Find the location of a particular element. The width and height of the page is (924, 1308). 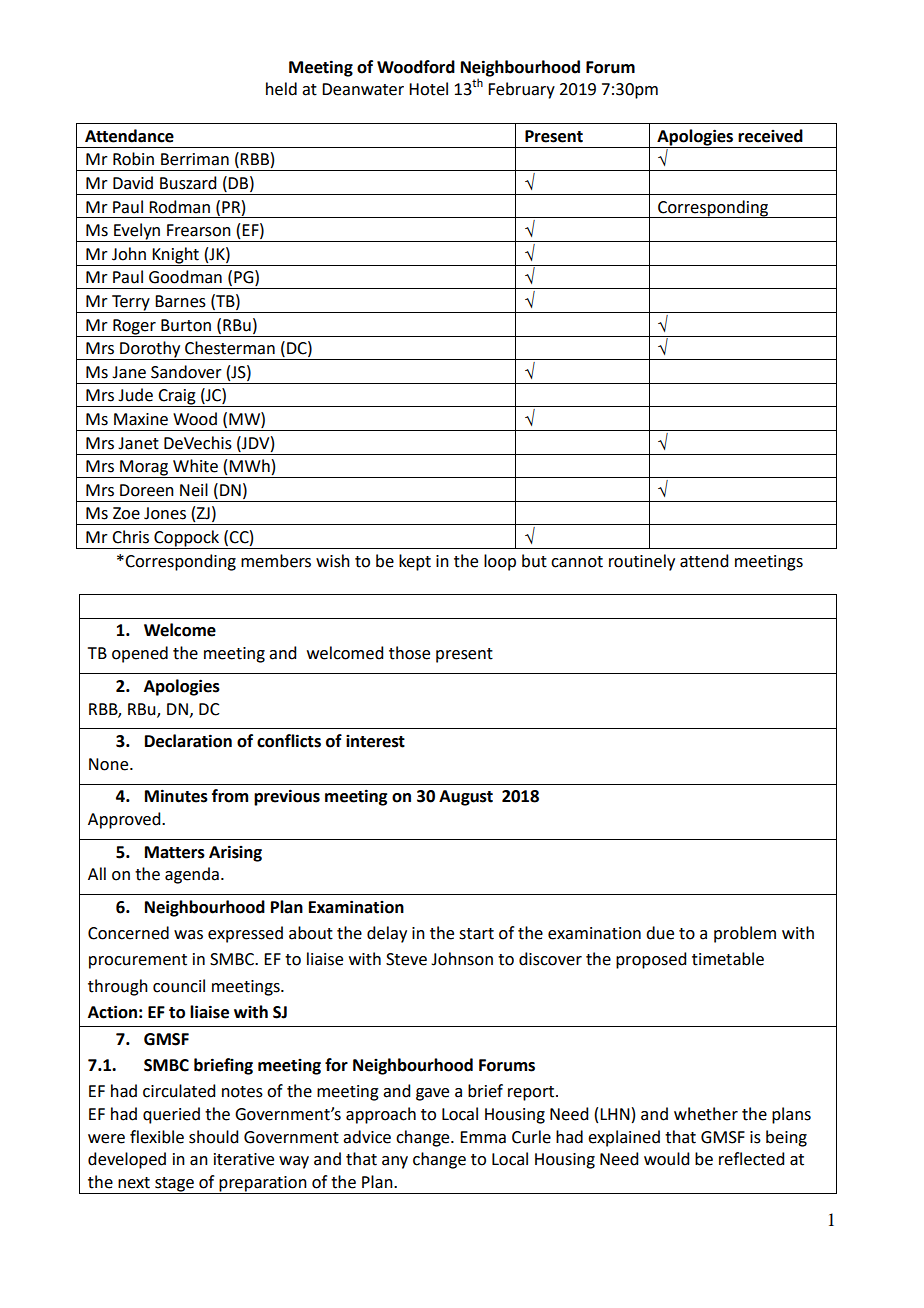

flexible is located at coordinates (157, 1137).
